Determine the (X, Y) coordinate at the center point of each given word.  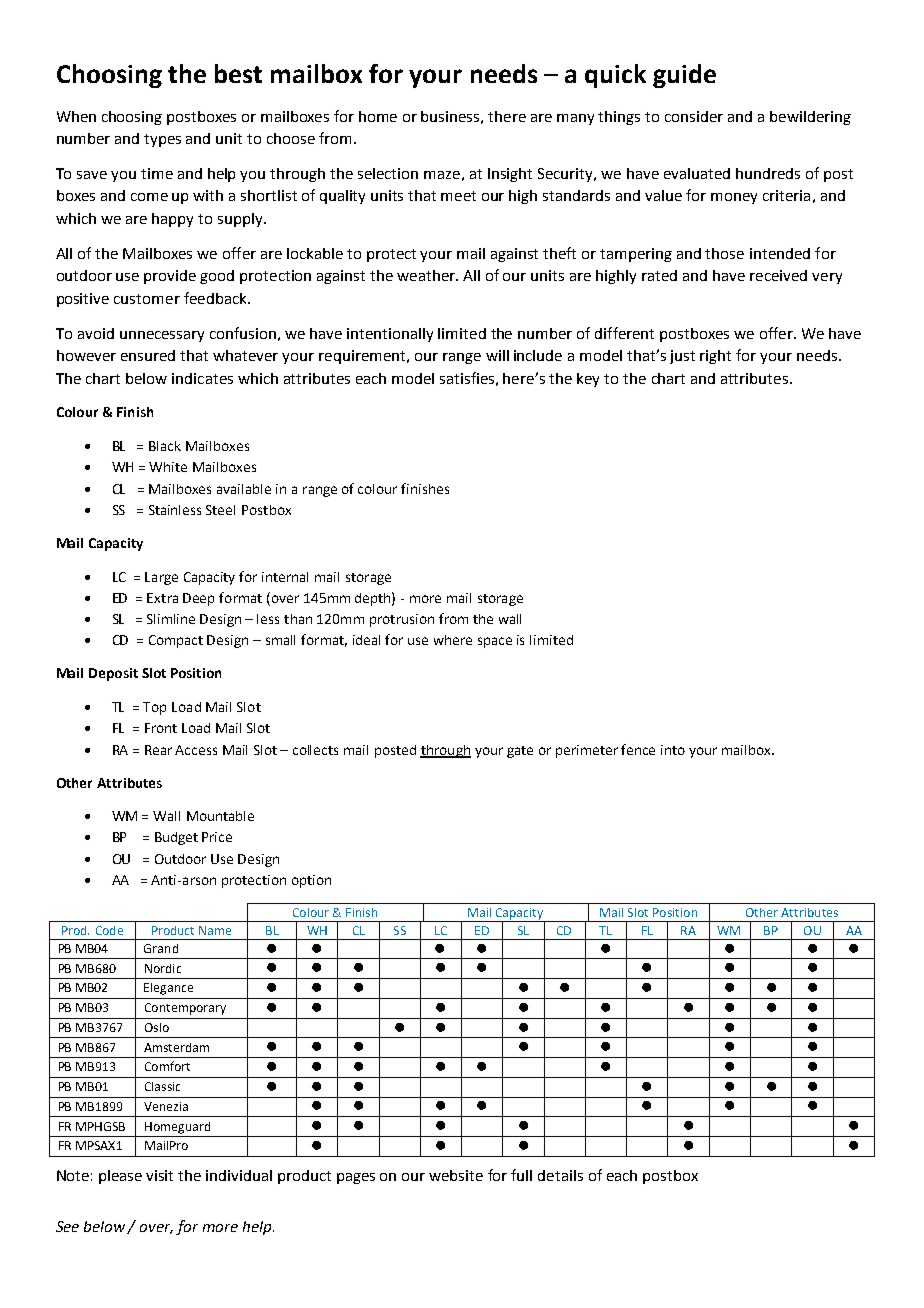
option (311, 881)
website (456, 1175)
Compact (176, 641)
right (715, 357)
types (162, 140)
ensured (148, 355)
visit (159, 1175)
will (497, 355)
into (673, 750)
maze (442, 175)
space (495, 642)
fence (638, 749)
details (560, 1175)
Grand (161, 948)
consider (694, 116)
